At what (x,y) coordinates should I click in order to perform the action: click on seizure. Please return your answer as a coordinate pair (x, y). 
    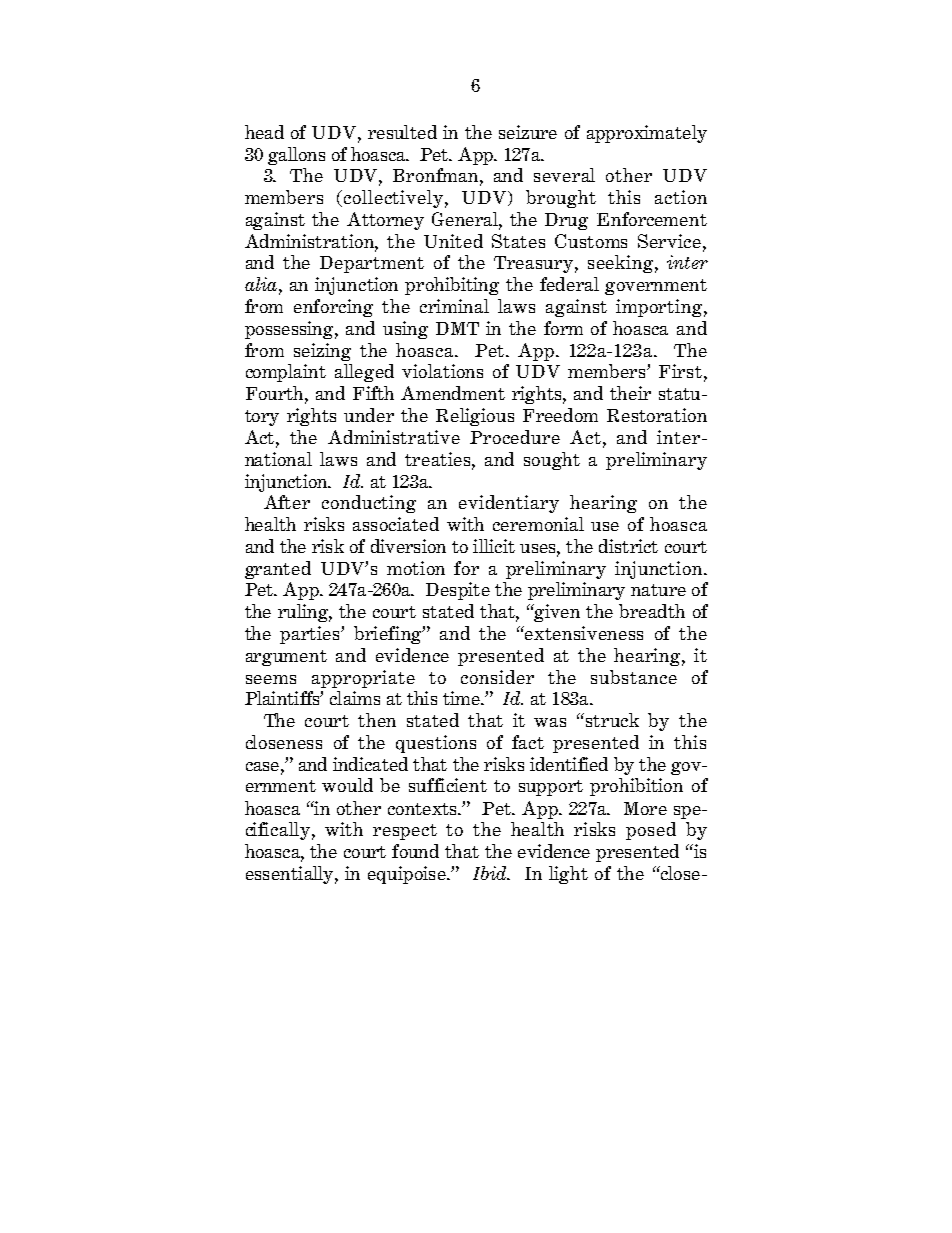
    Looking at the image, I should click on (528, 132).
